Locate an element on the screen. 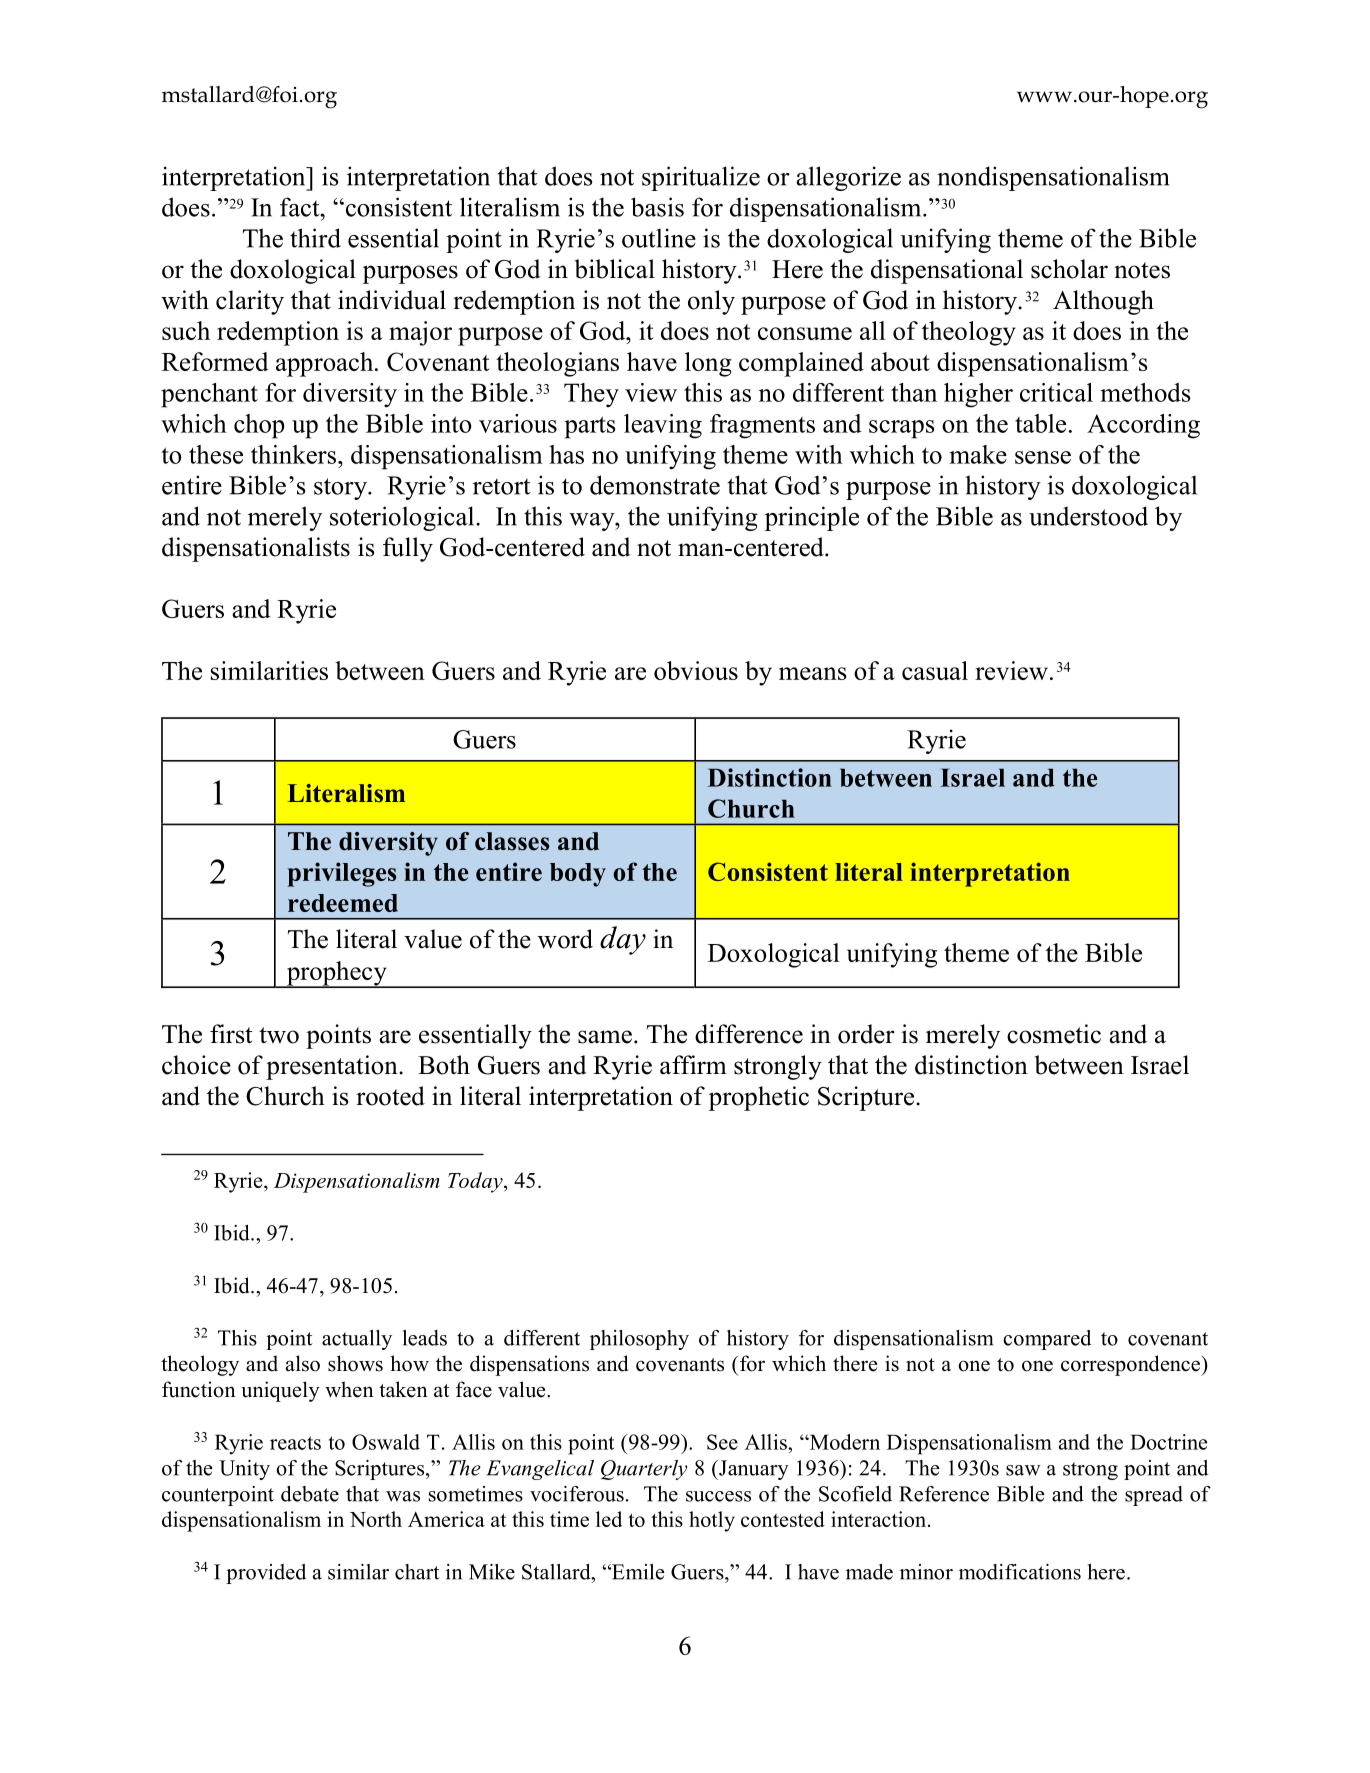 The image size is (1370, 1773). fact is located at coordinates (301, 207).
